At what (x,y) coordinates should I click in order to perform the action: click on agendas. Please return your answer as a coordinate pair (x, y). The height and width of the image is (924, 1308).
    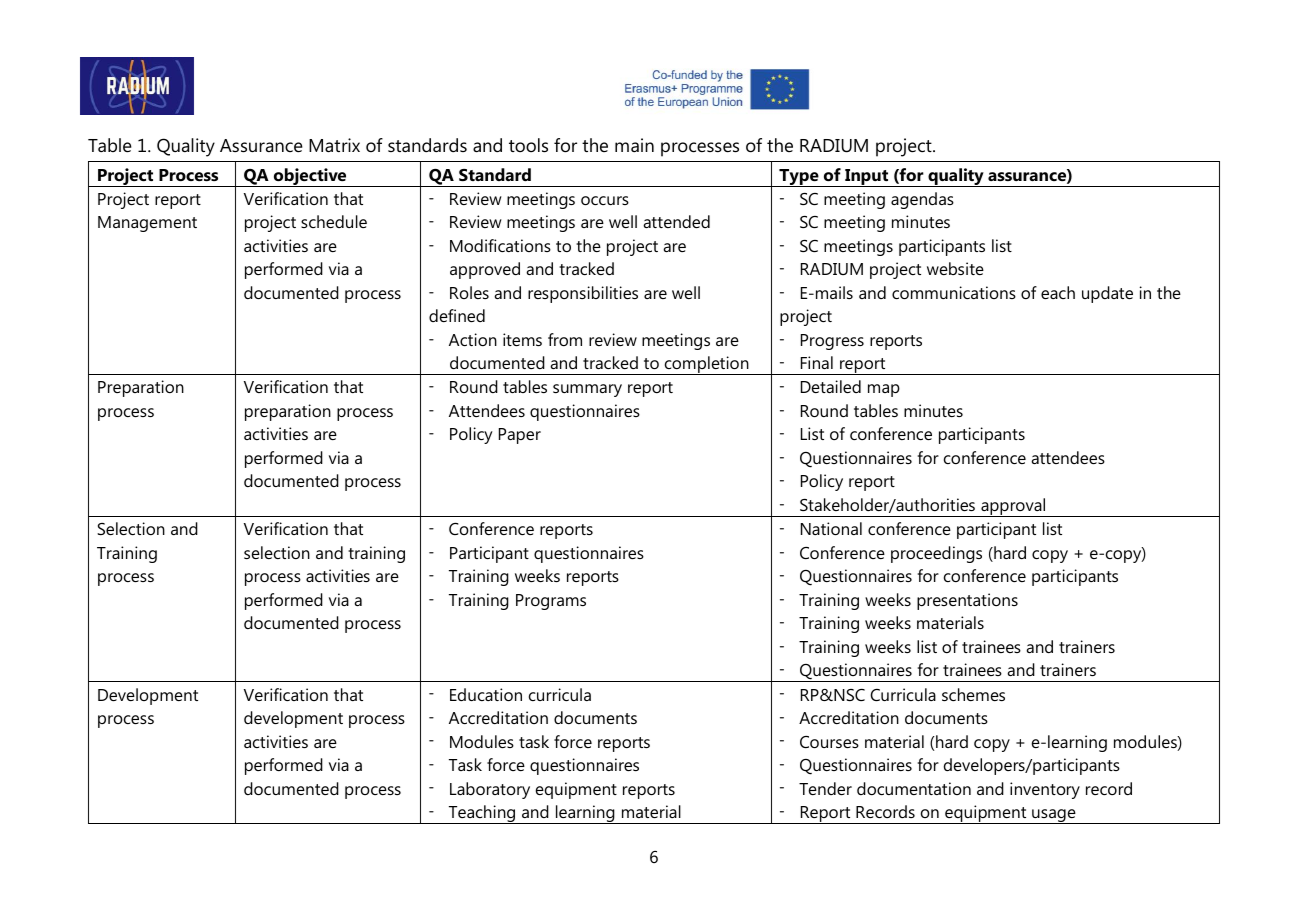
    Looking at the image, I should click on (922, 200).
